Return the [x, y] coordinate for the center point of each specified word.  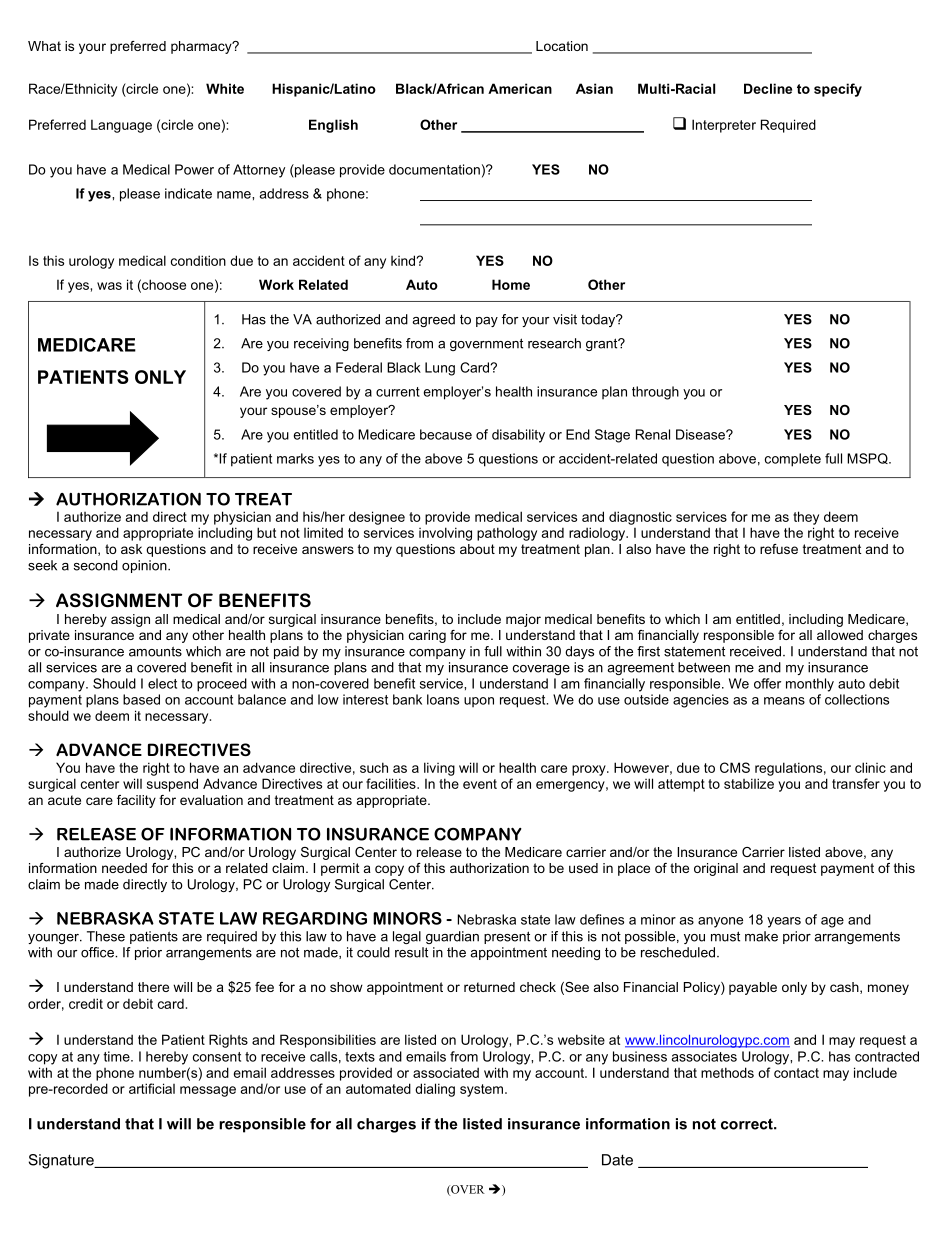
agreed [433, 320]
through [655, 393]
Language [121, 126]
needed [124, 868]
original [716, 869]
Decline [768, 88]
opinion [145, 566]
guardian [452, 937]
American [520, 88]
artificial [152, 1088]
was [109, 286]
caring [427, 636]
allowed [840, 635]
